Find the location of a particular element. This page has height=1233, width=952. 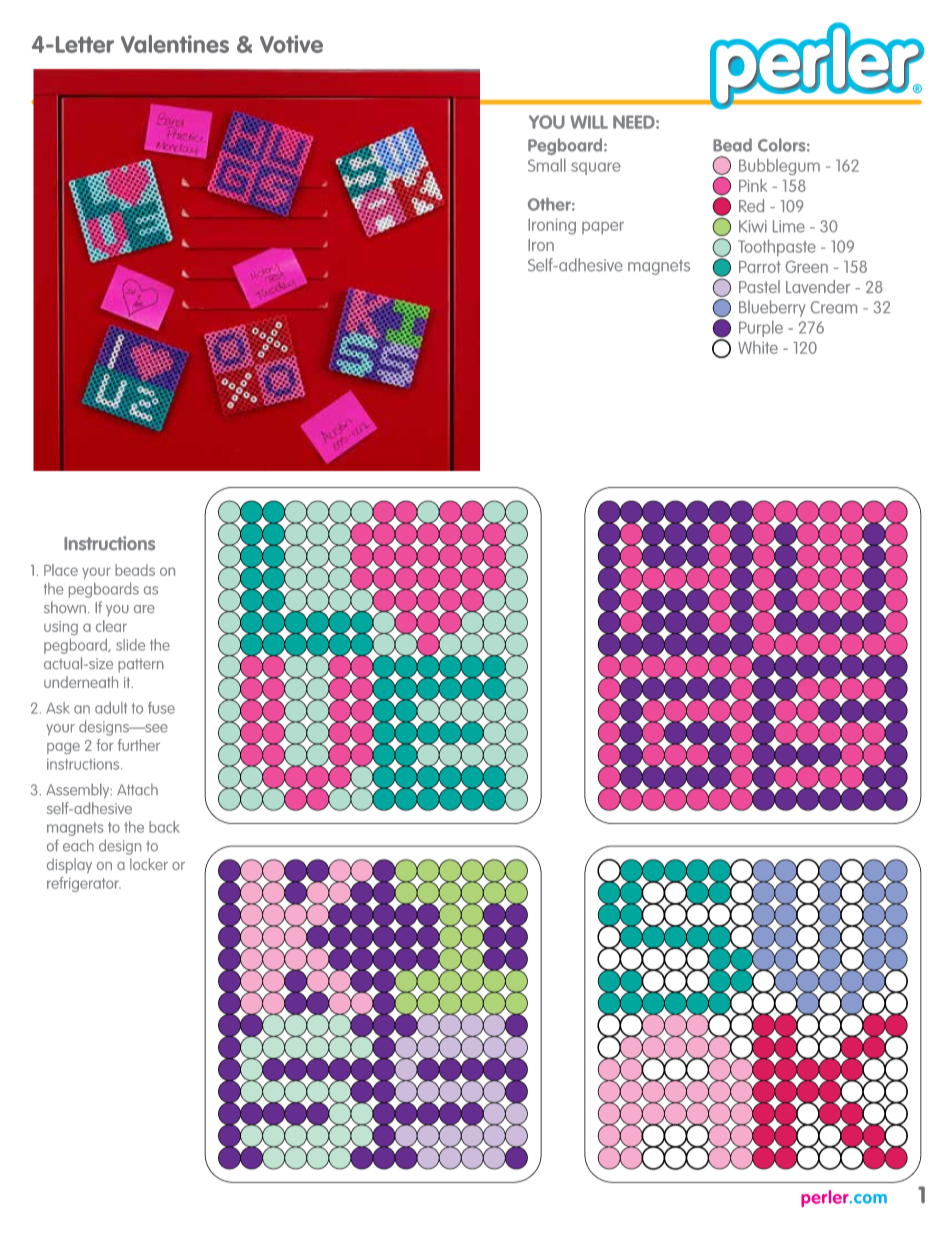

paper is located at coordinates (603, 227).
